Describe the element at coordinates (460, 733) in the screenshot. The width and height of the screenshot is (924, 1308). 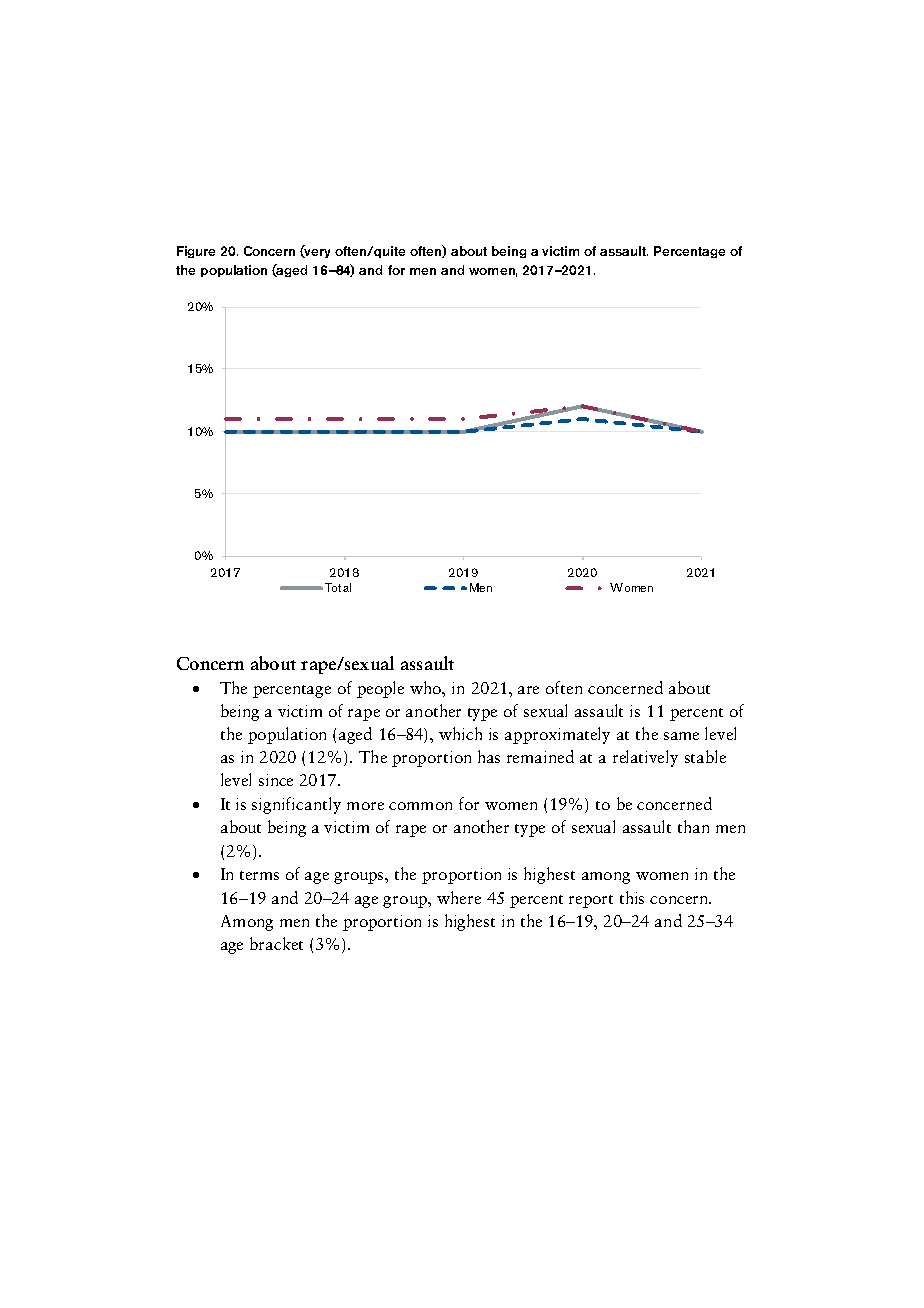
I see `which` at that location.
